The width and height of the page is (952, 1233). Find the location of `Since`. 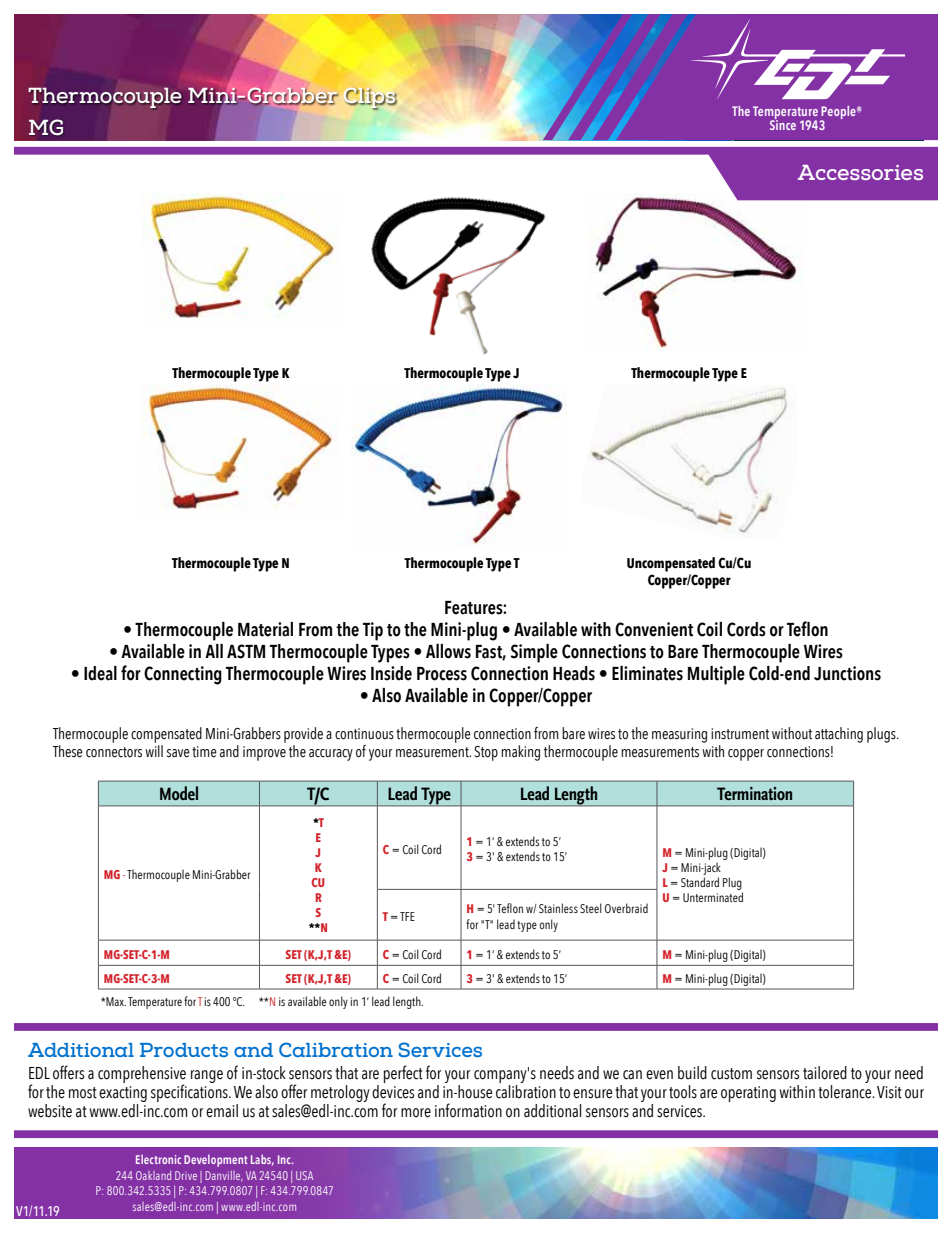

Since is located at coordinates (783, 124).
